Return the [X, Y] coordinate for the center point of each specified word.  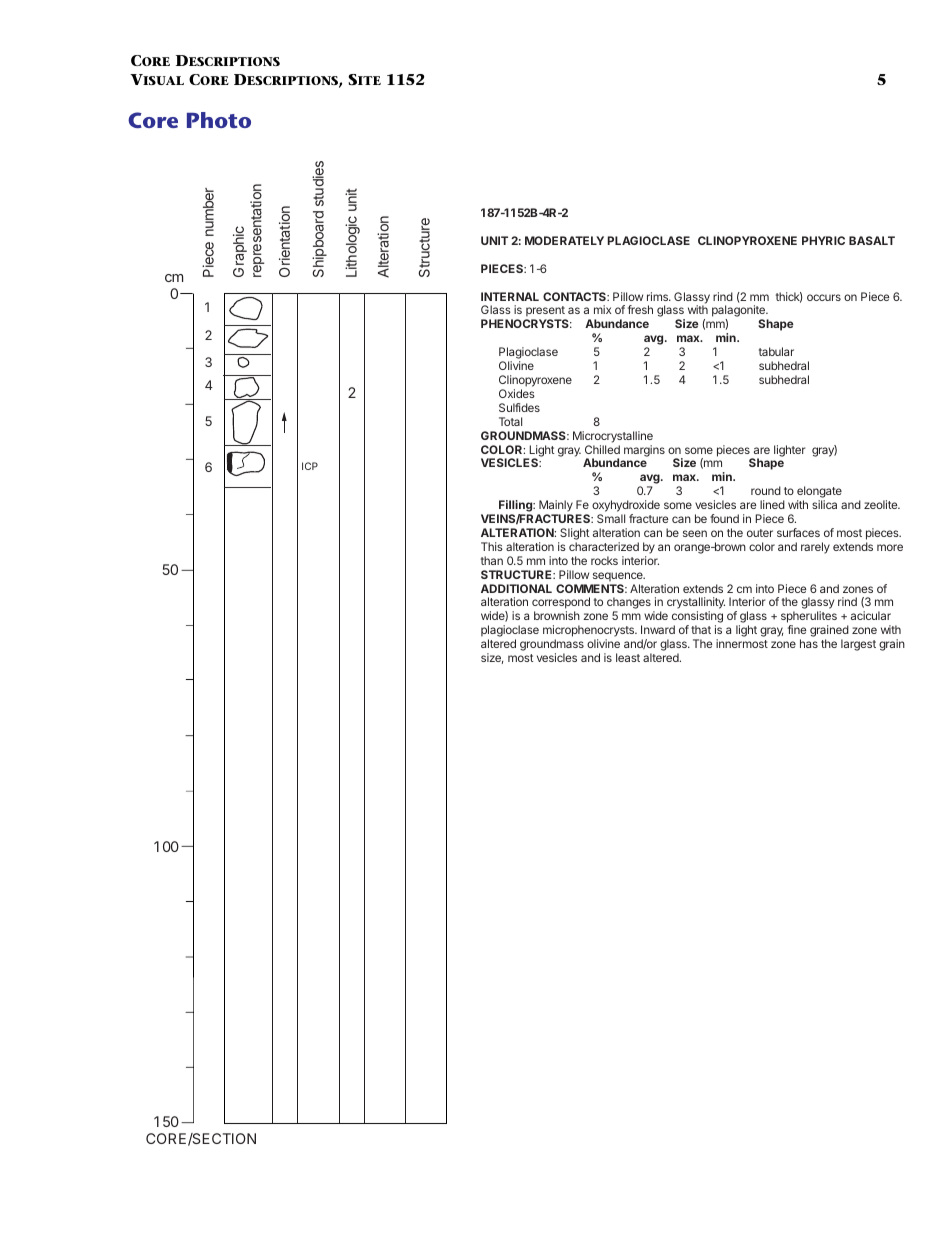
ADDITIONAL [516, 588]
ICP [310, 466]
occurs [824, 297]
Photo [219, 120]
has [809, 643]
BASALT [872, 240]
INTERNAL [510, 296]
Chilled [602, 449]
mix [602, 309]
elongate [819, 493]
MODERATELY [564, 240]
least [628, 657]
